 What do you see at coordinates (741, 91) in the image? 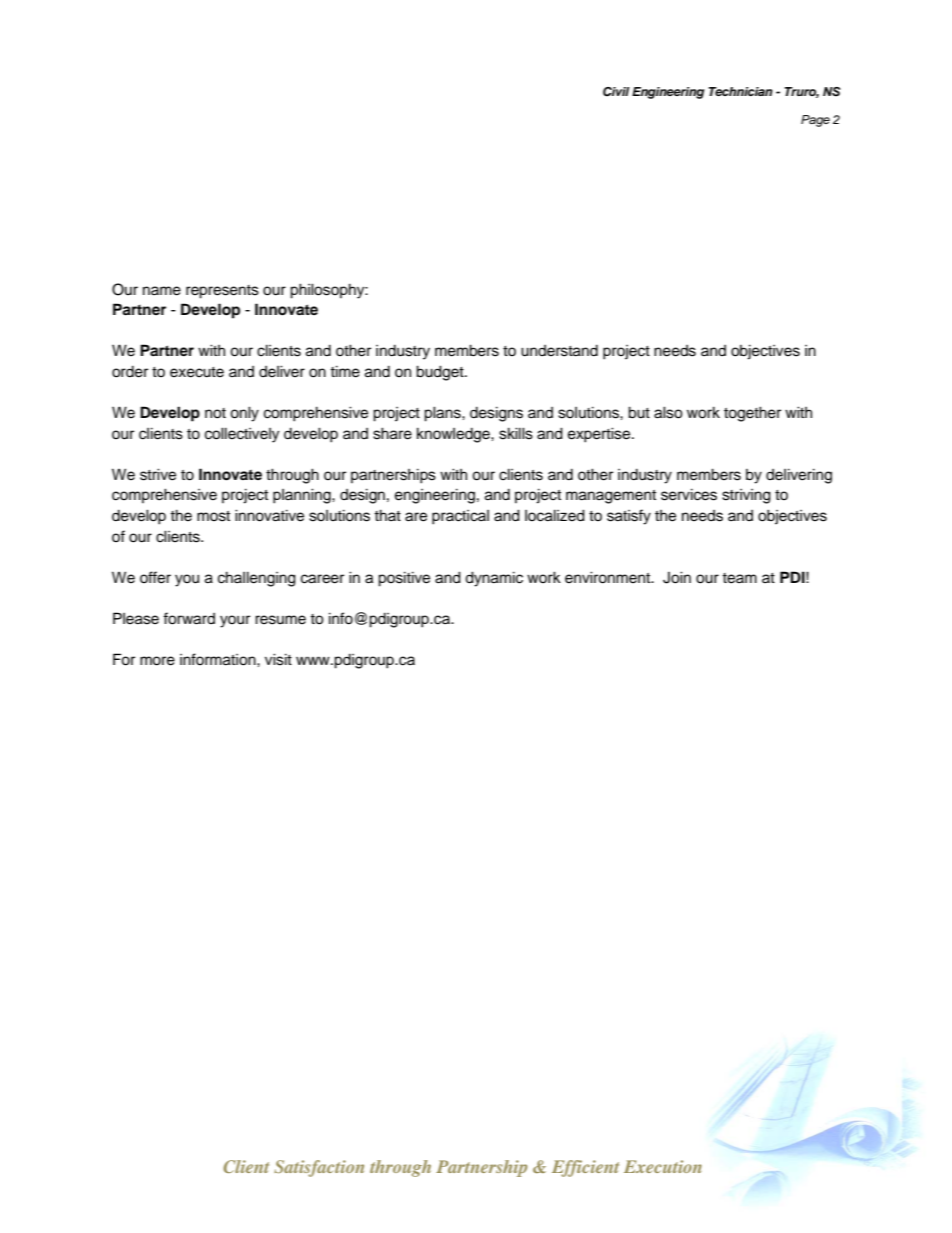
I see `Technician` at bounding box center [741, 91].
